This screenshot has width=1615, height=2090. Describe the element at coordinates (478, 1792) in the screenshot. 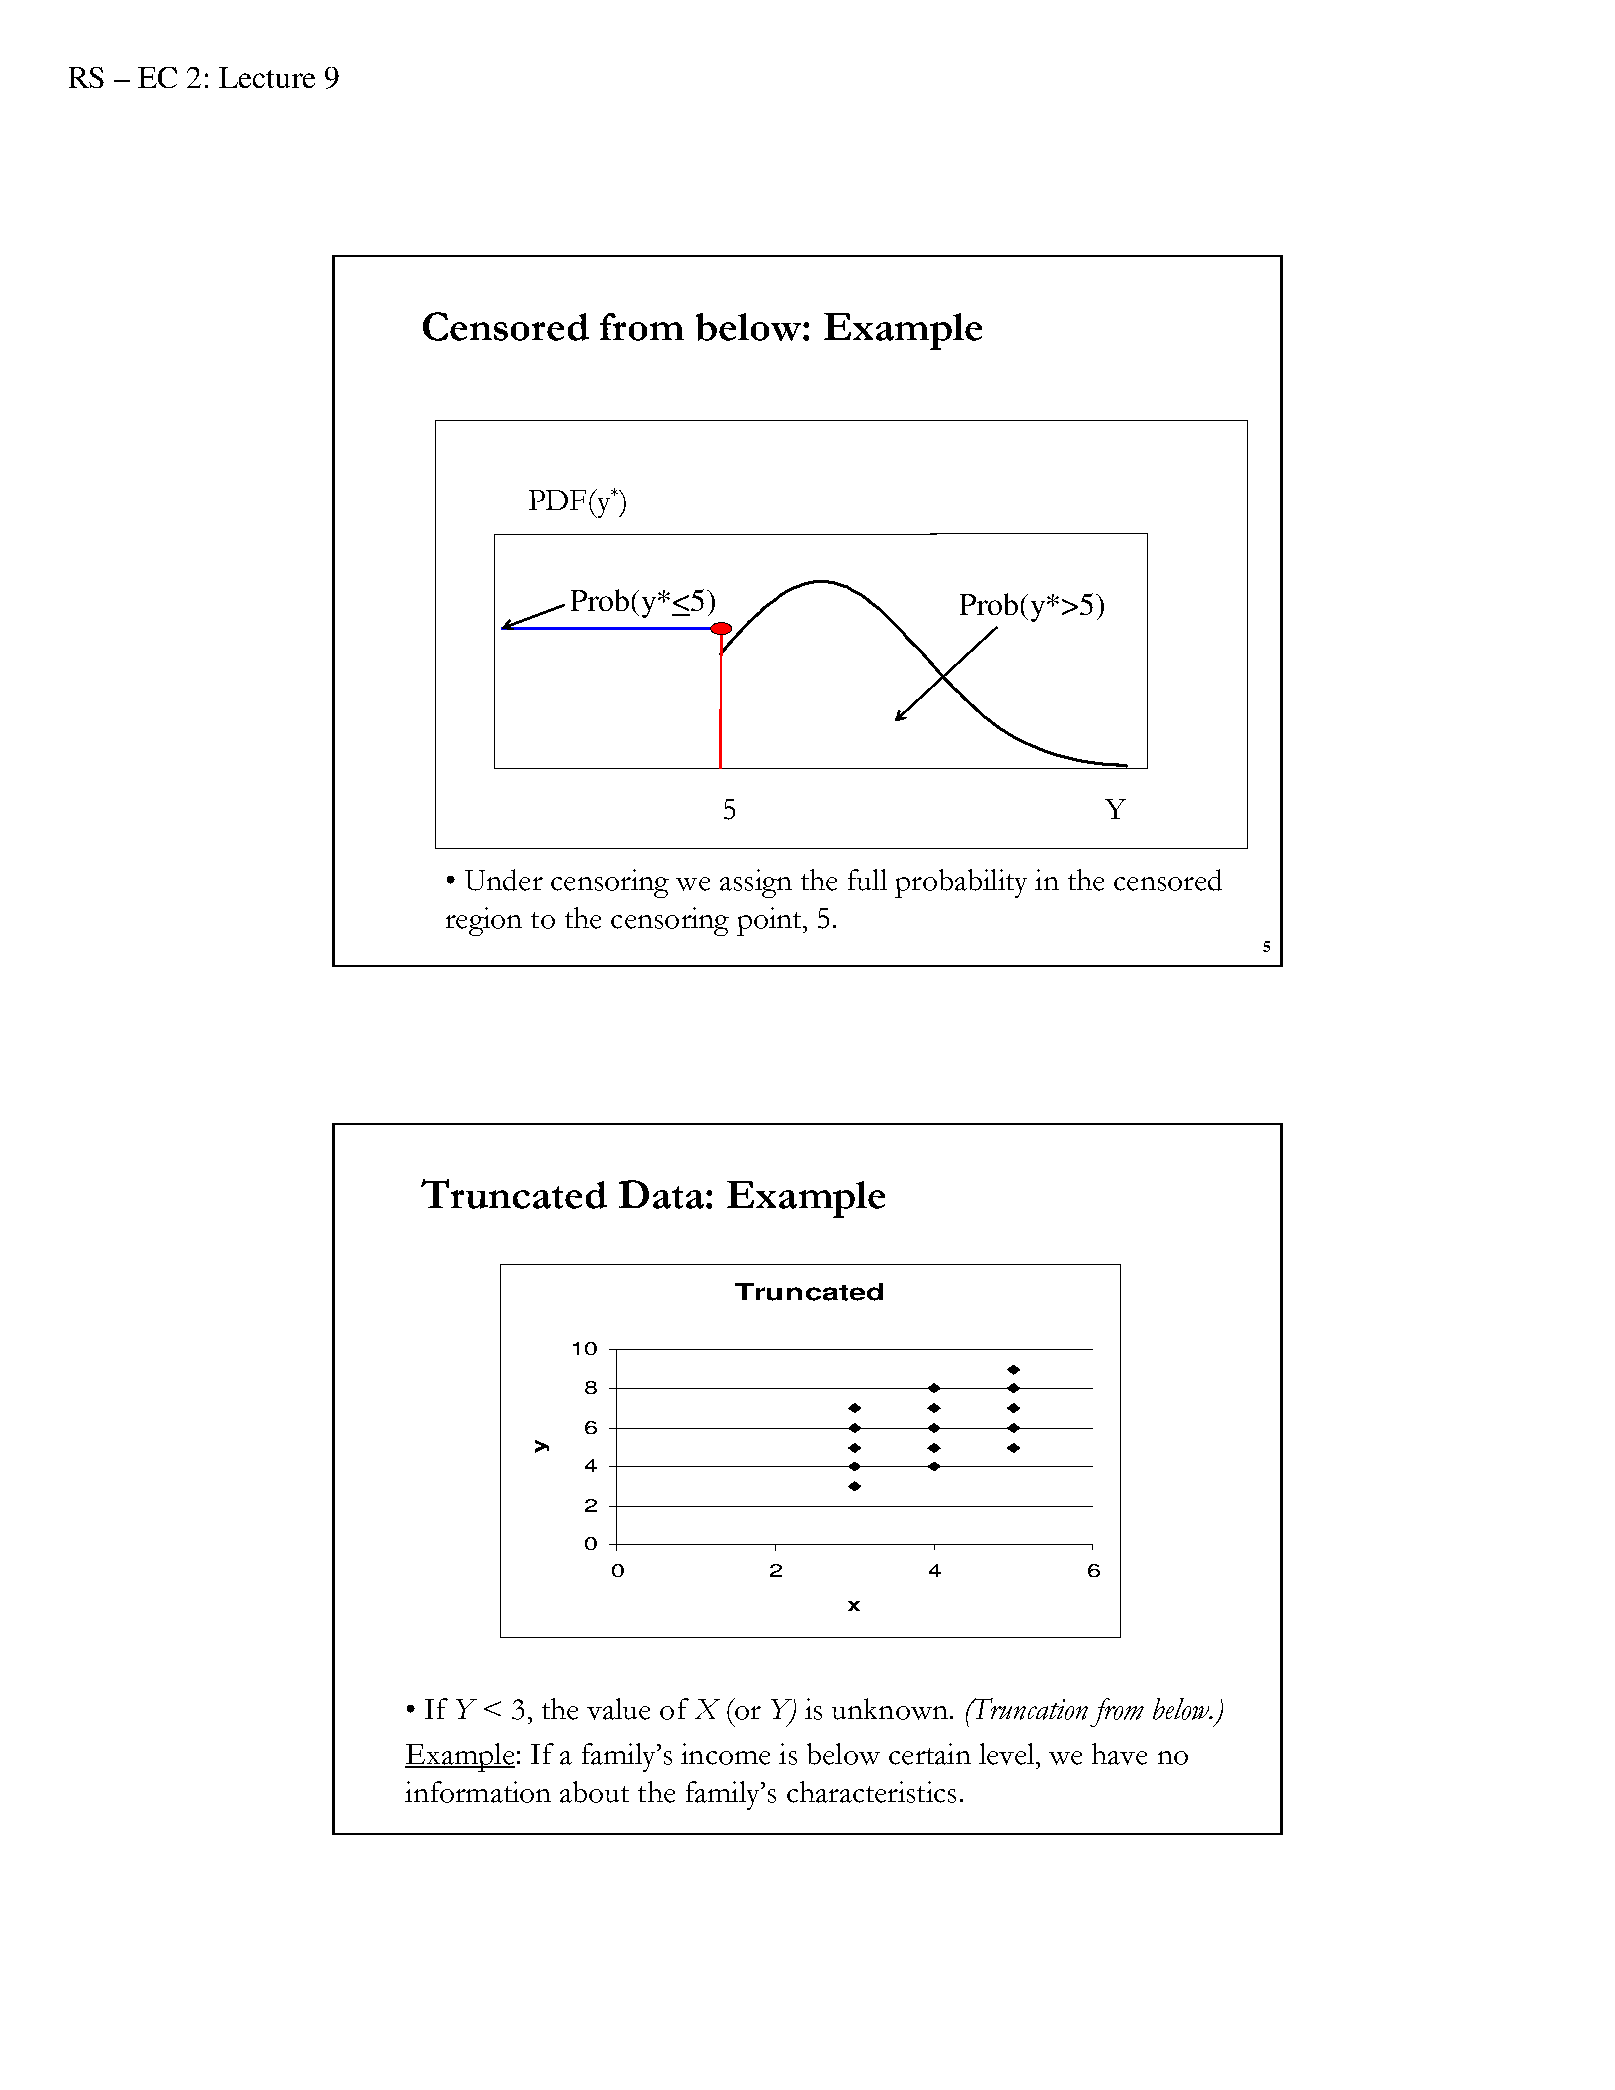

I see `information` at that location.
